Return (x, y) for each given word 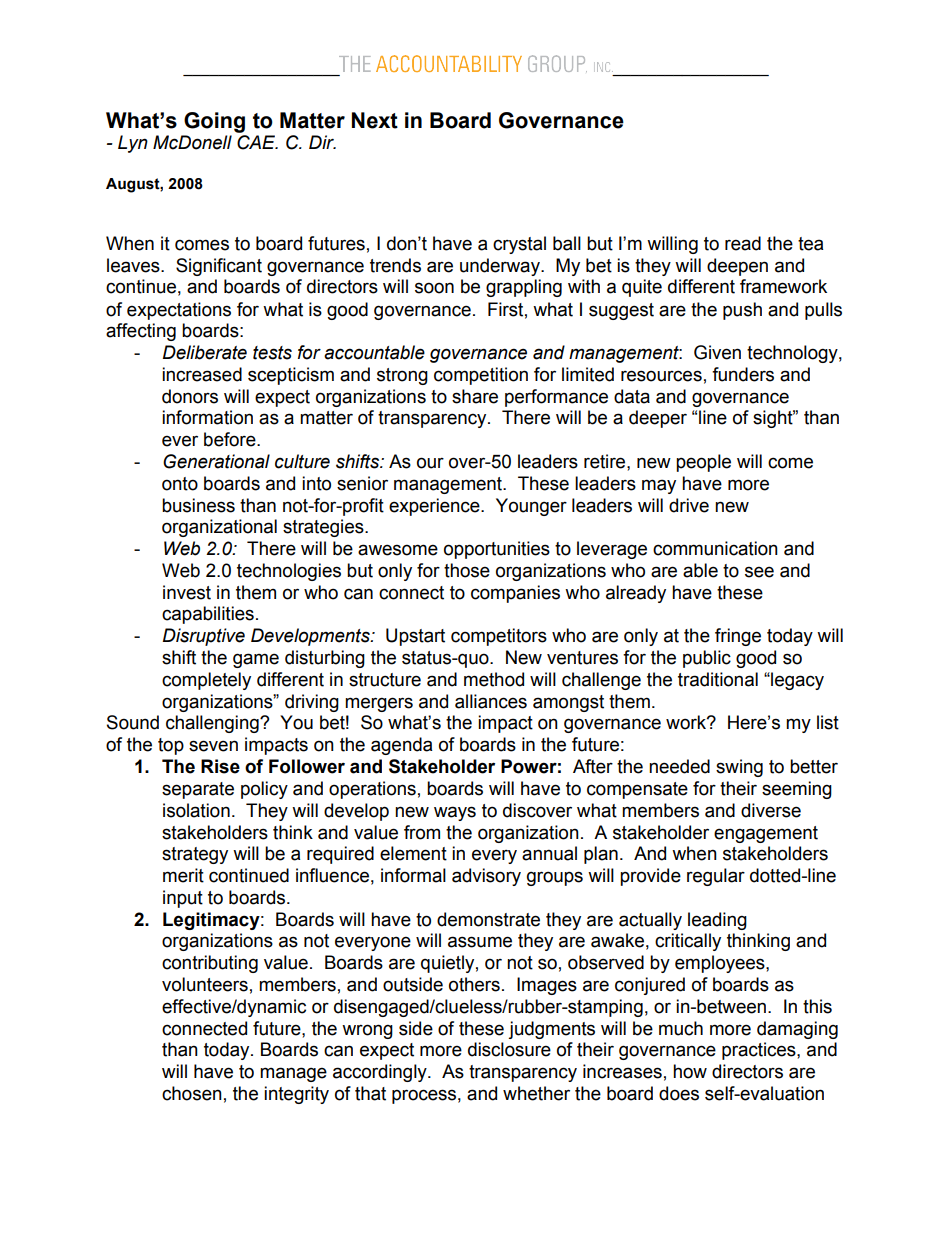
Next (375, 120)
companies (515, 594)
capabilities (208, 615)
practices (760, 1051)
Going (214, 122)
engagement (766, 834)
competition (481, 376)
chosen (192, 1093)
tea (810, 244)
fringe (738, 637)
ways (455, 813)
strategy (195, 855)
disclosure (509, 1049)
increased (202, 374)
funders (743, 374)
